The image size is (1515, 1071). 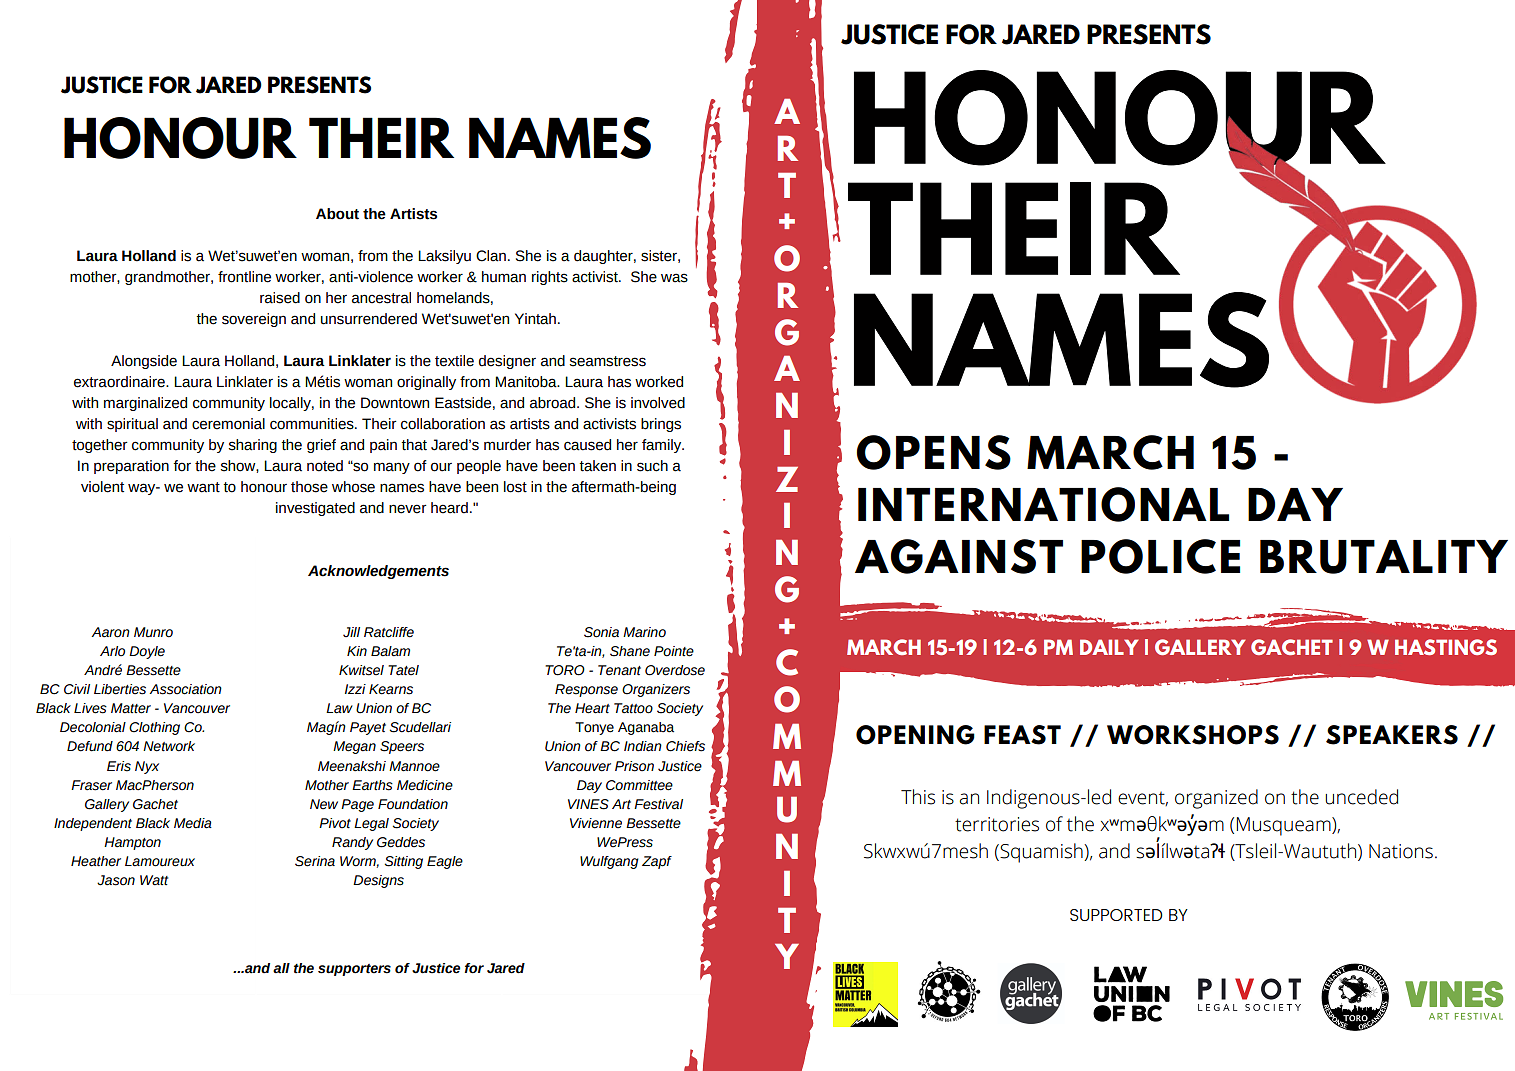 What do you see at coordinates (147, 767) in the screenshot?
I see `Nyx` at bounding box center [147, 767].
